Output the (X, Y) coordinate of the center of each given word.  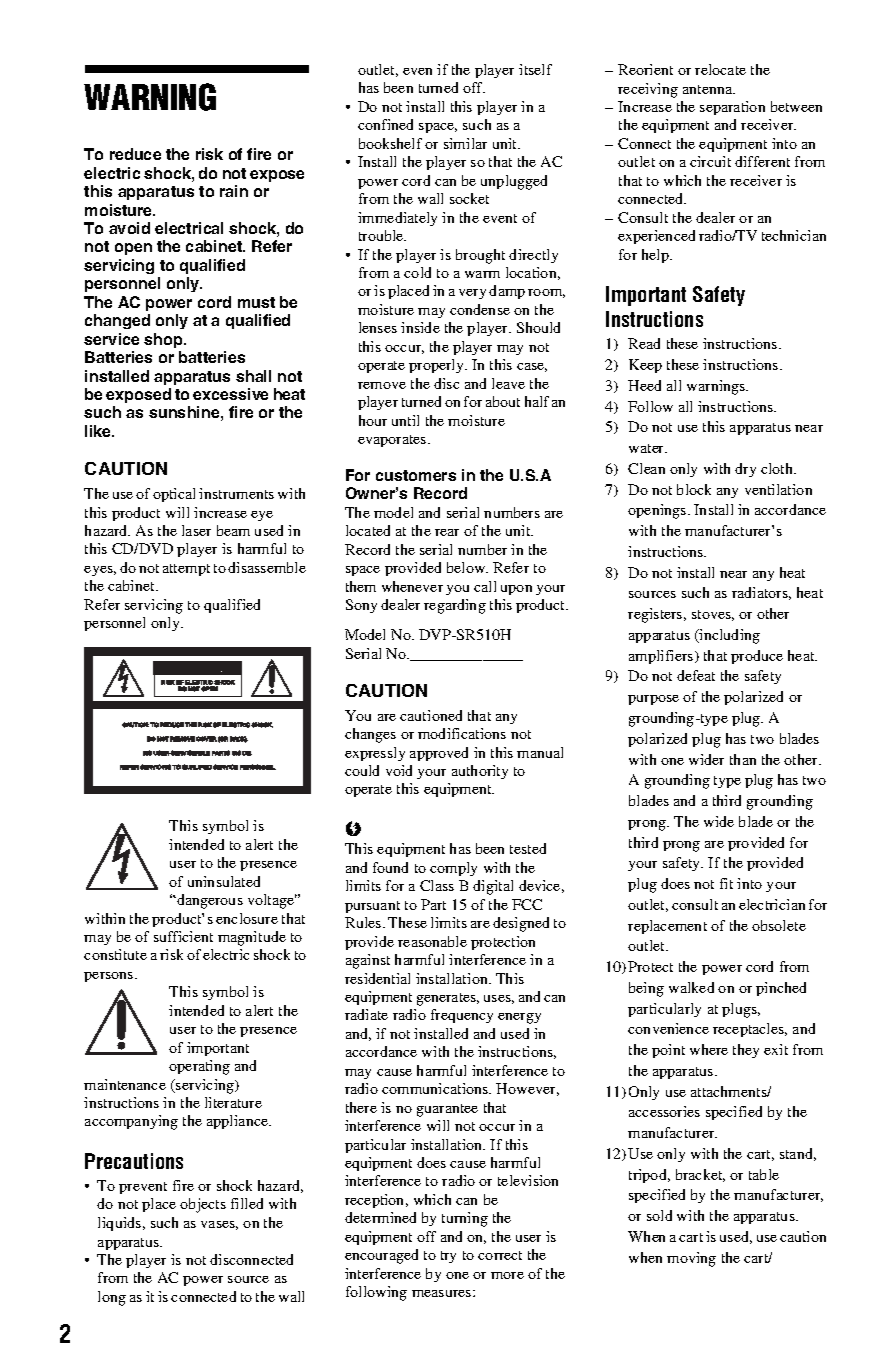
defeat (696, 675)
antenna (709, 89)
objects (203, 1205)
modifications (462, 733)
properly (437, 366)
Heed (644, 385)
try (448, 1257)
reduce (135, 154)
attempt (186, 570)
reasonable (432, 941)
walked (691, 987)
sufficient (183, 936)
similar (465, 143)
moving (691, 1259)
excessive (230, 394)
